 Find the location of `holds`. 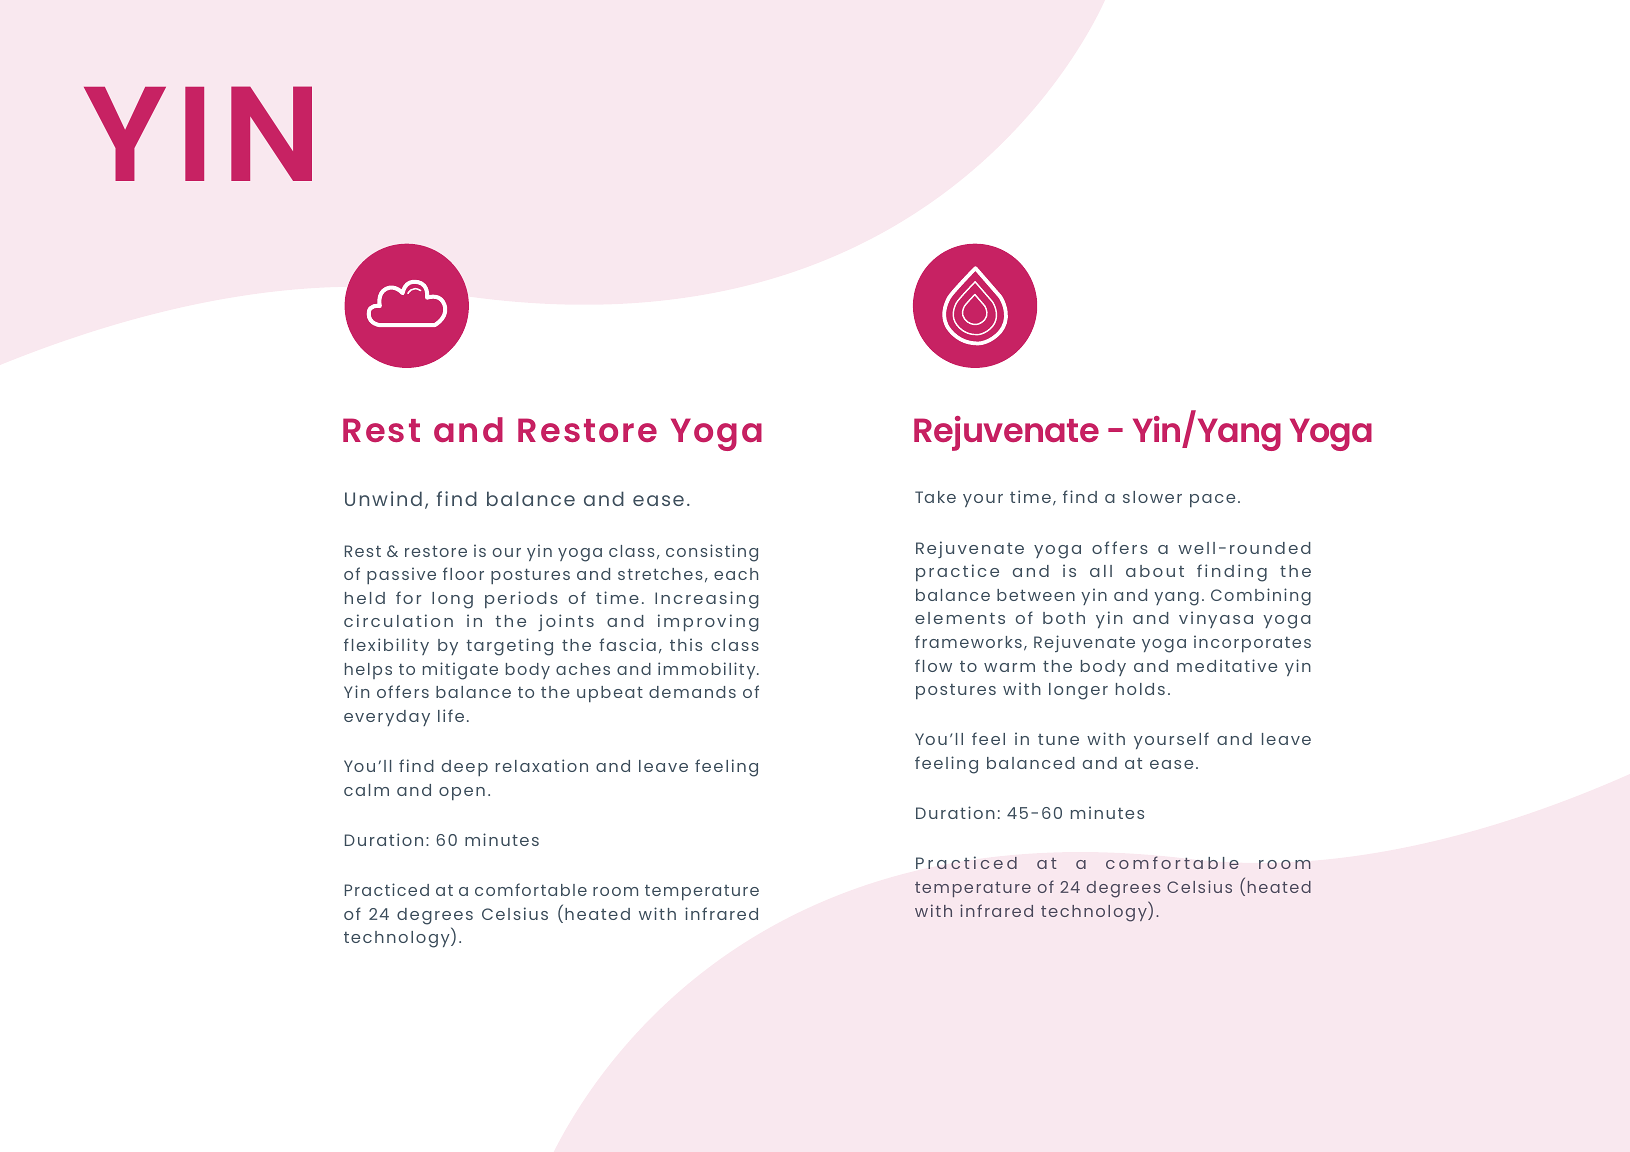

holds is located at coordinates (1140, 689).
